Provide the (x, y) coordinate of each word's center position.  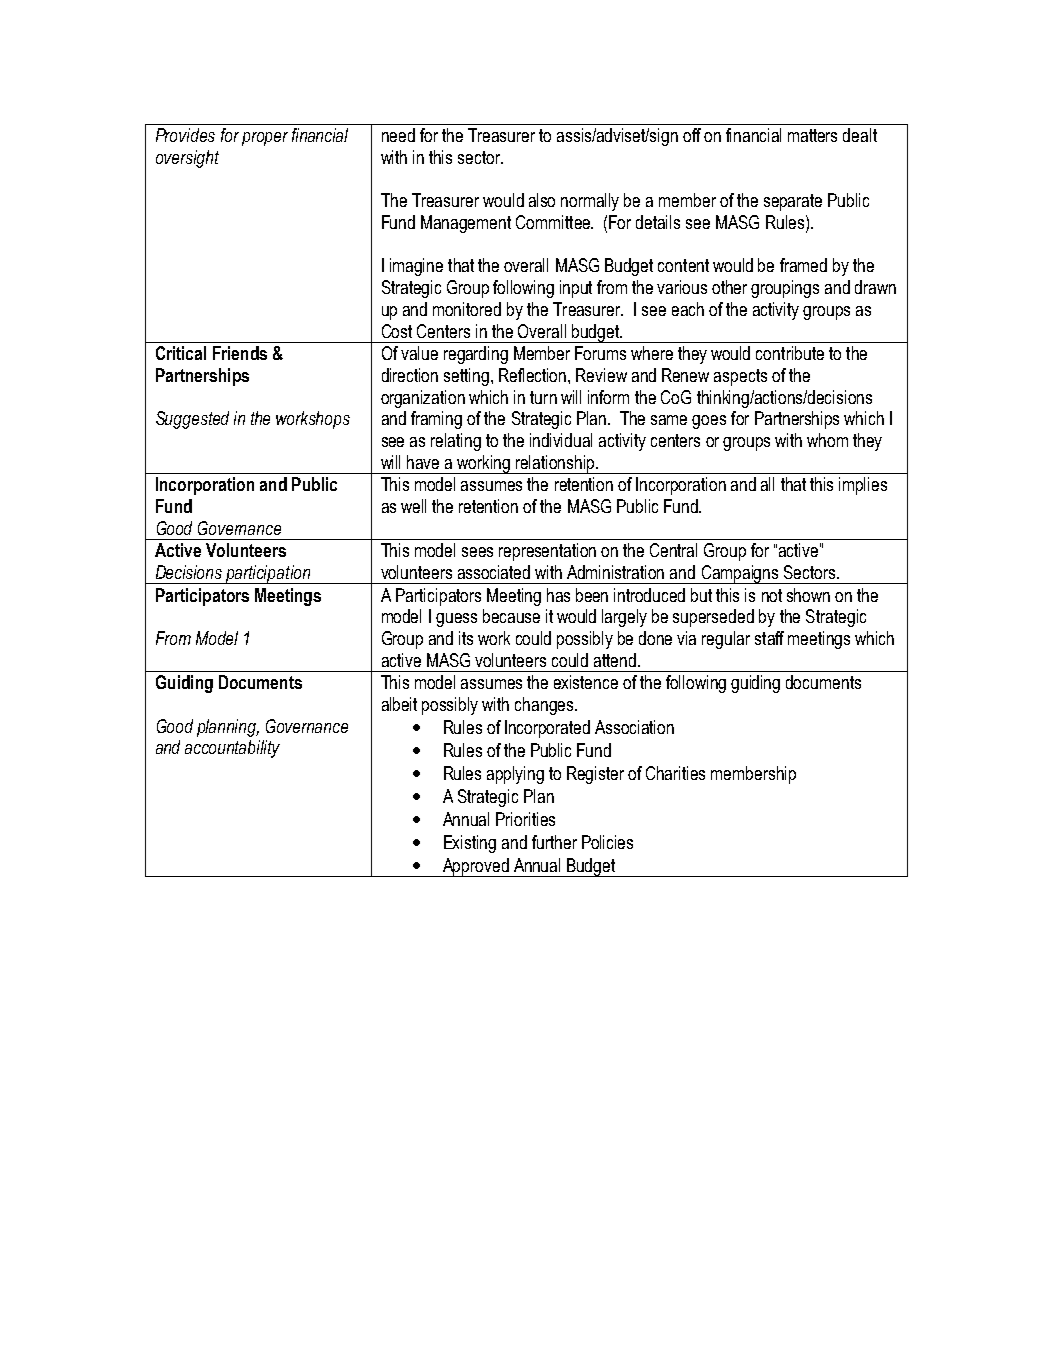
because (511, 616)
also (542, 200)
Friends (240, 353)
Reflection (534, 375)
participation (268, 574)
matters (812, 135)
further (554, 842)
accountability (232, 749)
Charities (675, 773)
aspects (740, 377)
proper (265, 139)
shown (808, 595)
